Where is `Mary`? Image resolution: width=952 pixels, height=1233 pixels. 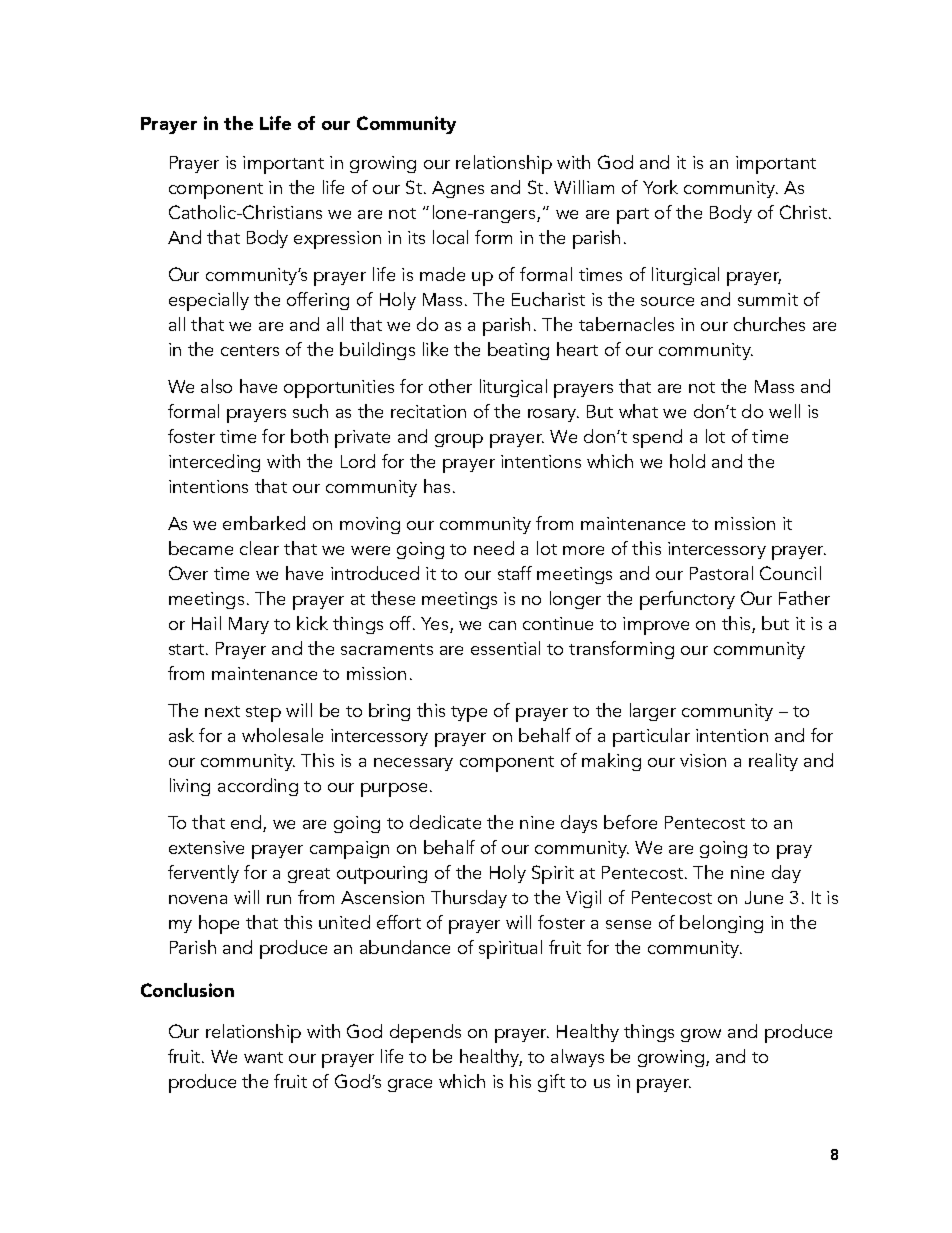
Mary is located at coordinates (249, 625).
